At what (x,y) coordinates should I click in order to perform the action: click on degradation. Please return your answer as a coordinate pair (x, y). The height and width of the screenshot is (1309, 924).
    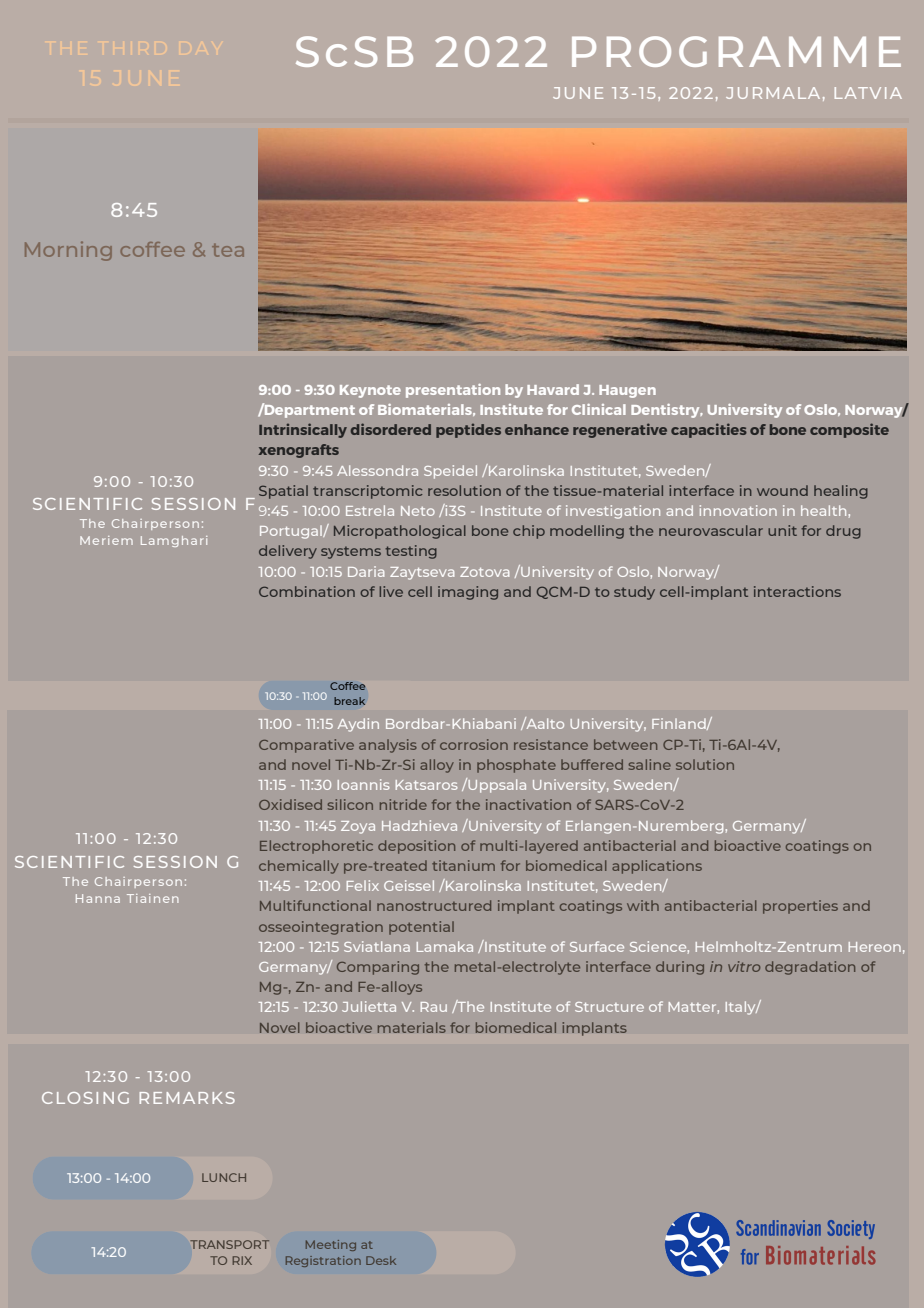
    Looking at the image, I should click on (810, 968).
